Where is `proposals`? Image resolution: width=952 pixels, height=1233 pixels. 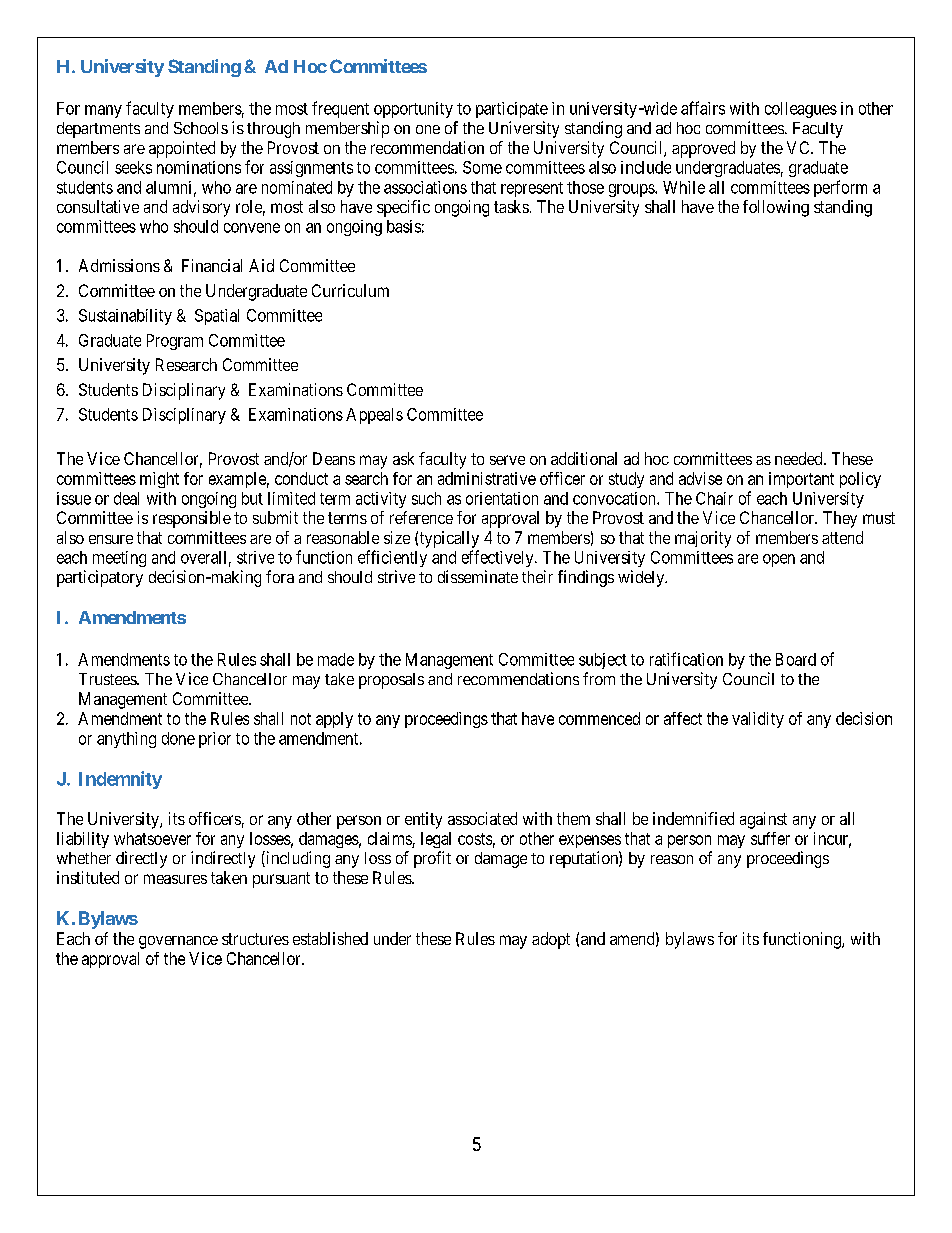
proposals is located at coordinates (391, 681).
